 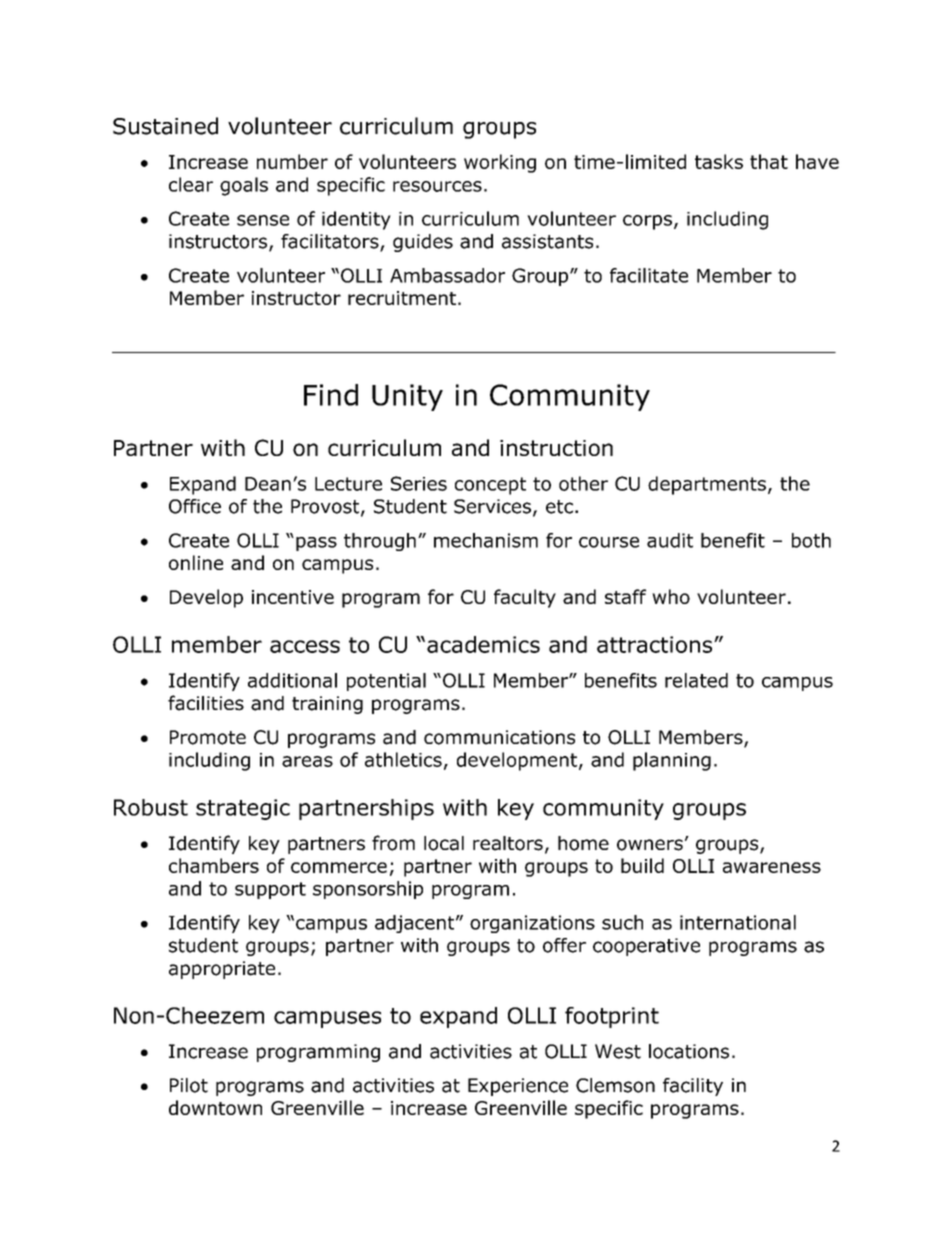 What do you see at coordinates (208, 737) in the document?
I see `Promote` at bounding box center [208, 737].
